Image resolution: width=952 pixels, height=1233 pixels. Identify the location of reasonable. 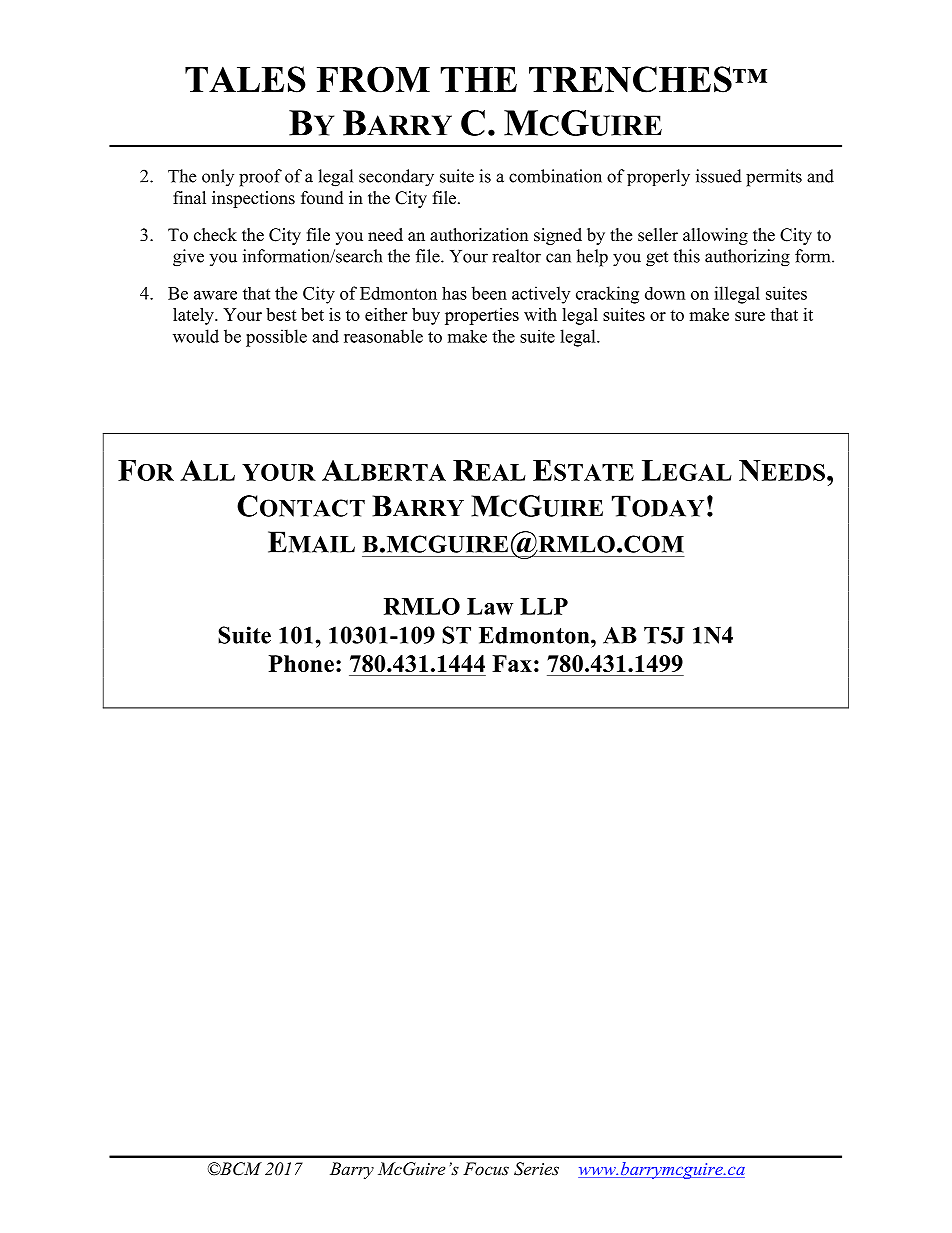
(383, 336).
